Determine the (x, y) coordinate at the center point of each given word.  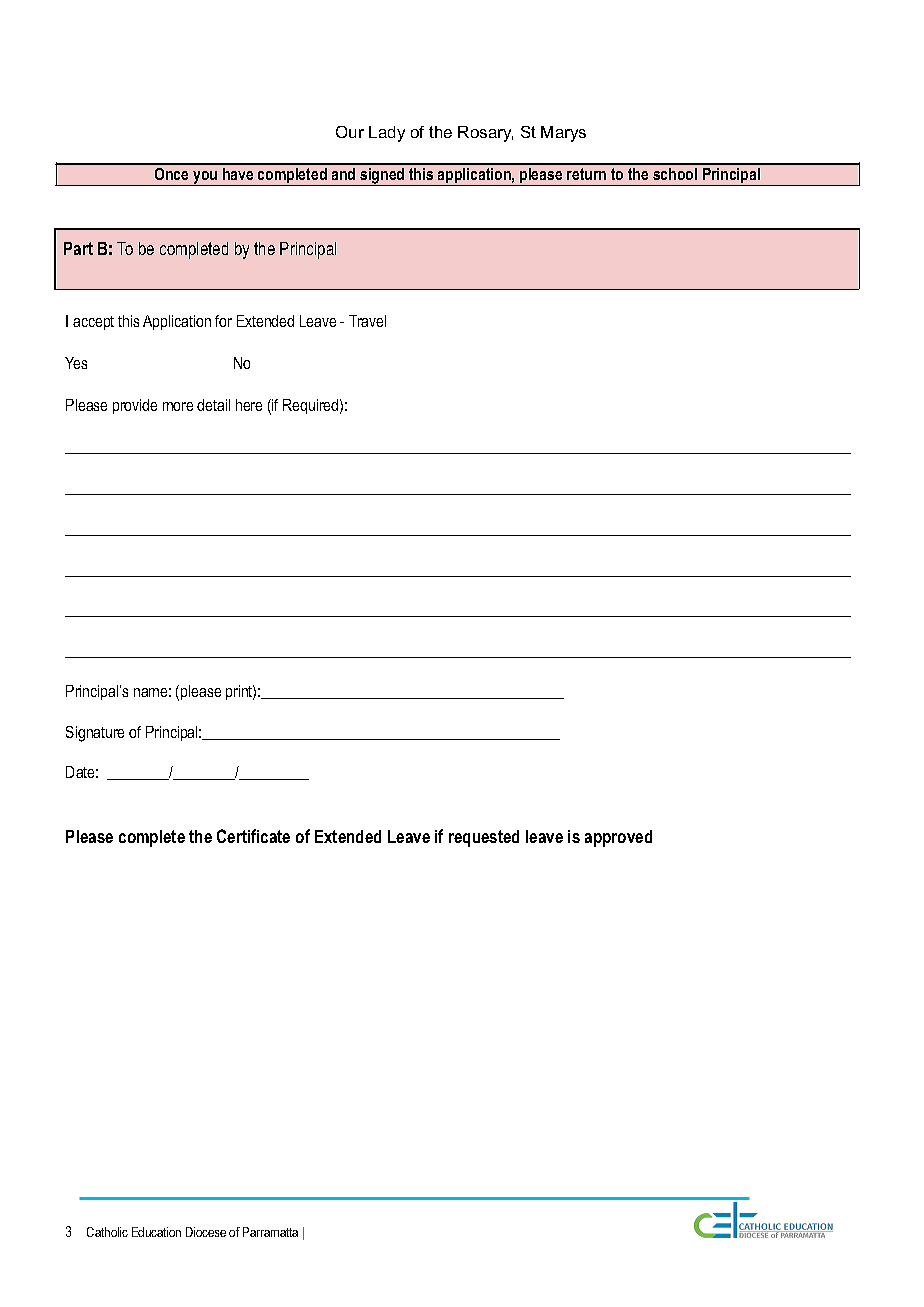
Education (156, 1232)
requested (484, 838)
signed (382, 177)
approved (618, 838)
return (586, 174)
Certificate (253, 836)
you (205, 178)
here (249, 405)
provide (135, 406)
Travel (367, 321)
